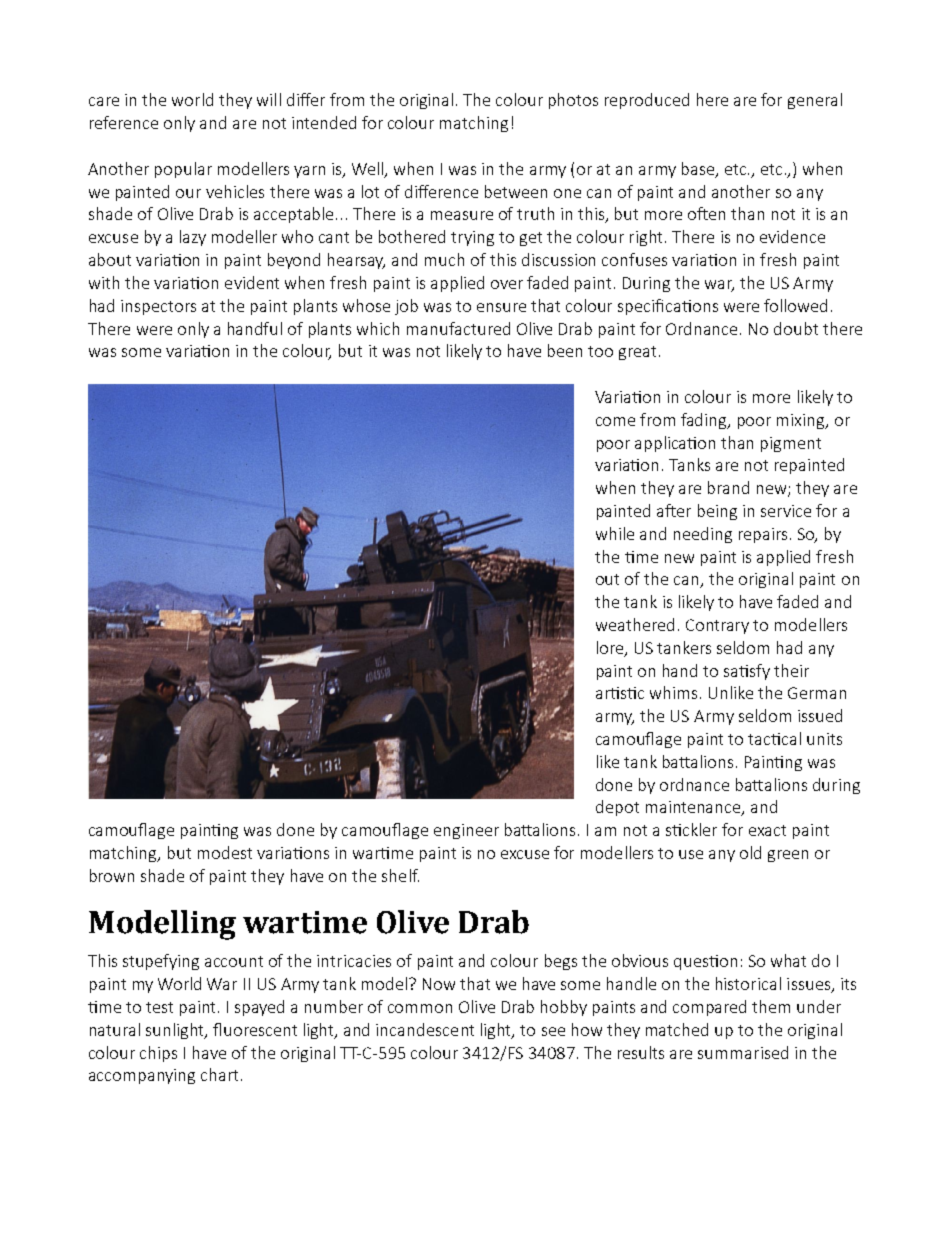  What do you see at coordinates (112, 875) in the screenshot?
I see `brown` at bounding box center [112, 875].
